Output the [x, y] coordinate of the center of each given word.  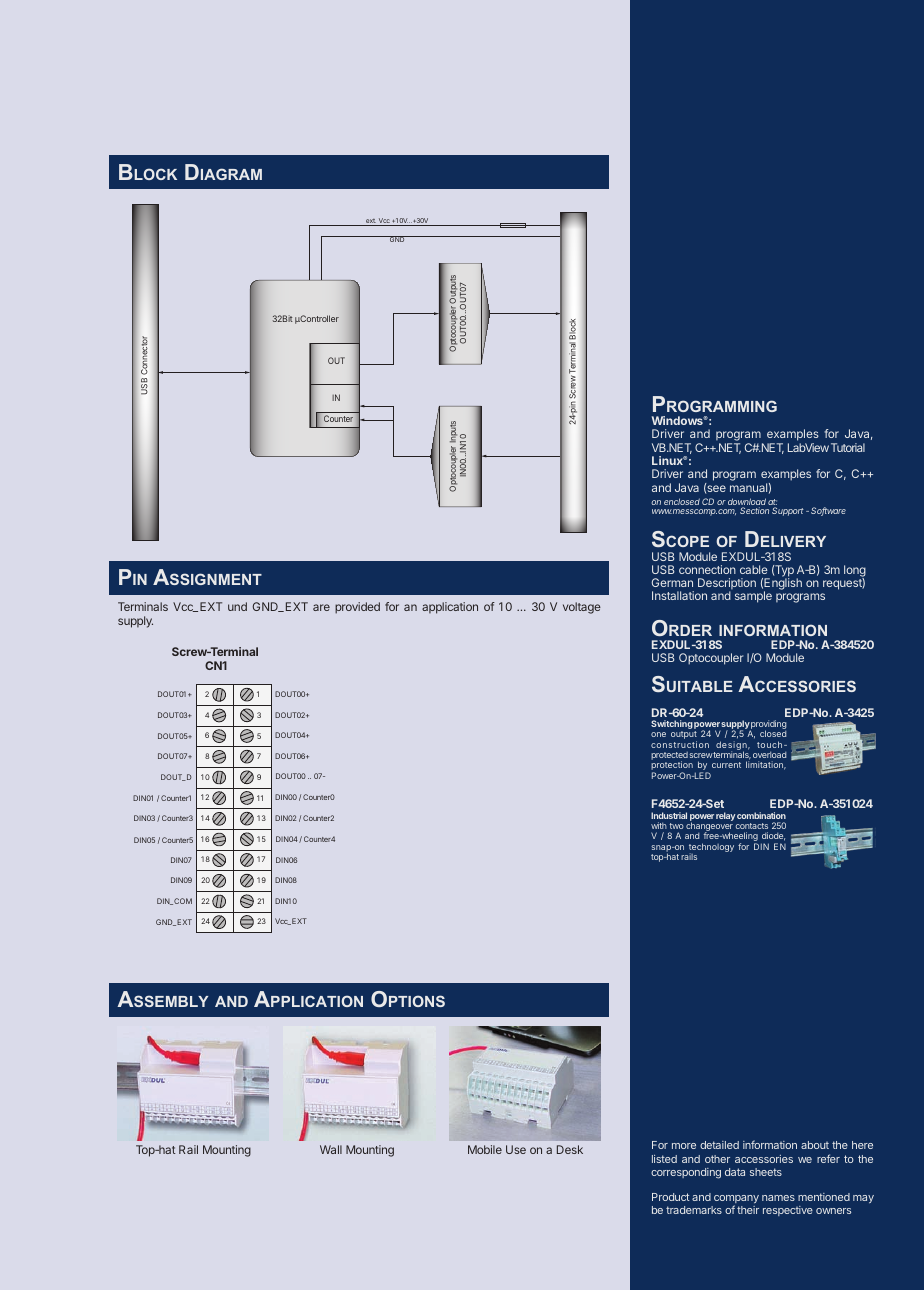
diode [773, 836]
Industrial [669, 815]
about [815, 1145]
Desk [570, 1149]
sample [753, 597]
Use [516, 1149]
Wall [331, 1149]
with [659, 825]
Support [788, 511]
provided [357, 608]
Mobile [485, 1149]
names [778, 1198]
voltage [582, 608]
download [747, 503]
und [237, 606]
